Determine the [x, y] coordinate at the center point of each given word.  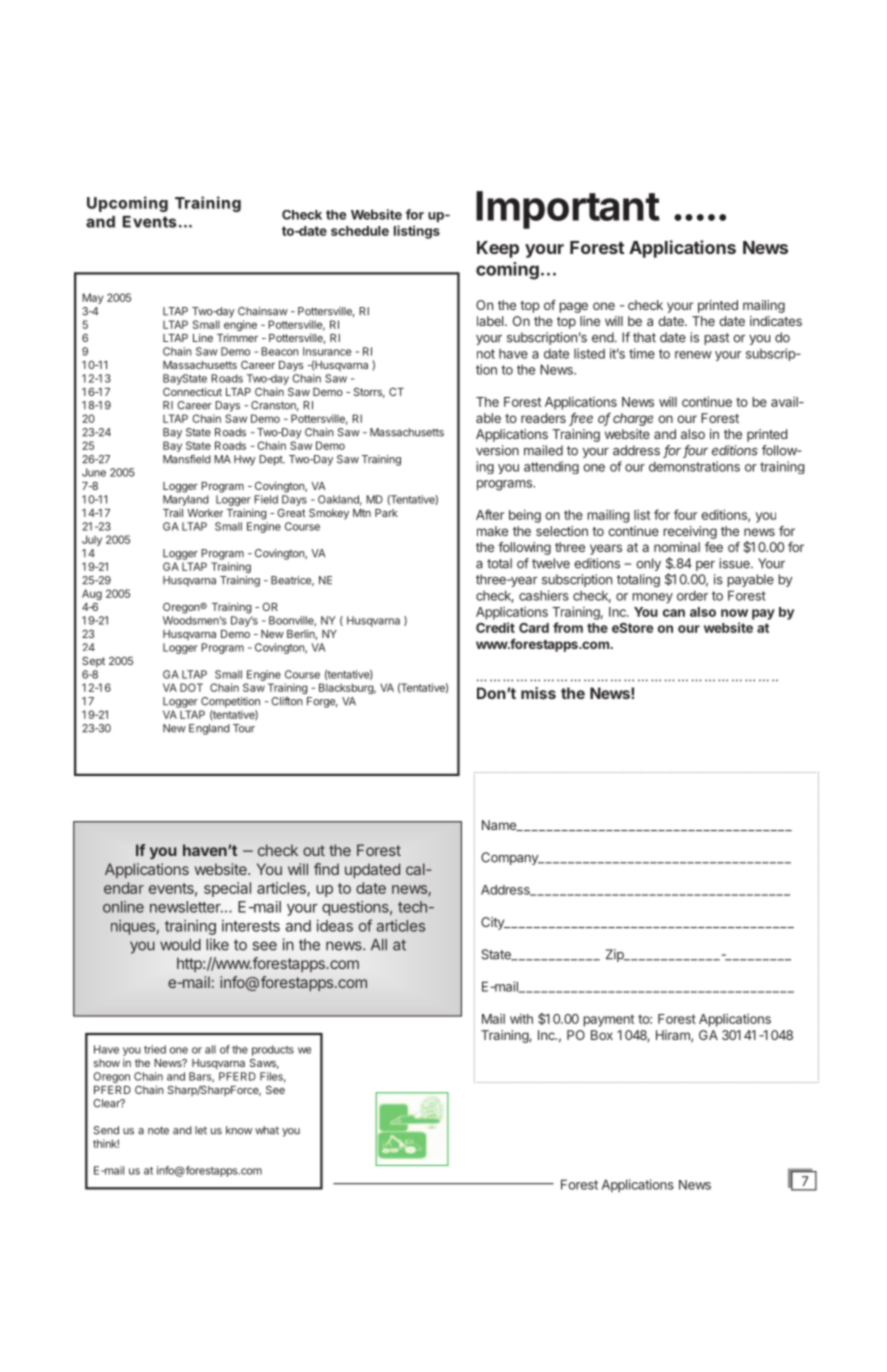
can [674, 613]
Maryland [186, 500]
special [227, 889]
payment [609, 1020]
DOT [191, 687]
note [158, 1130]
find [326, 869]
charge [633, 419]
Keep [498, 249]
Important [568, 210]
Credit [495, 627]
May [92, 298]
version [497, 450]
